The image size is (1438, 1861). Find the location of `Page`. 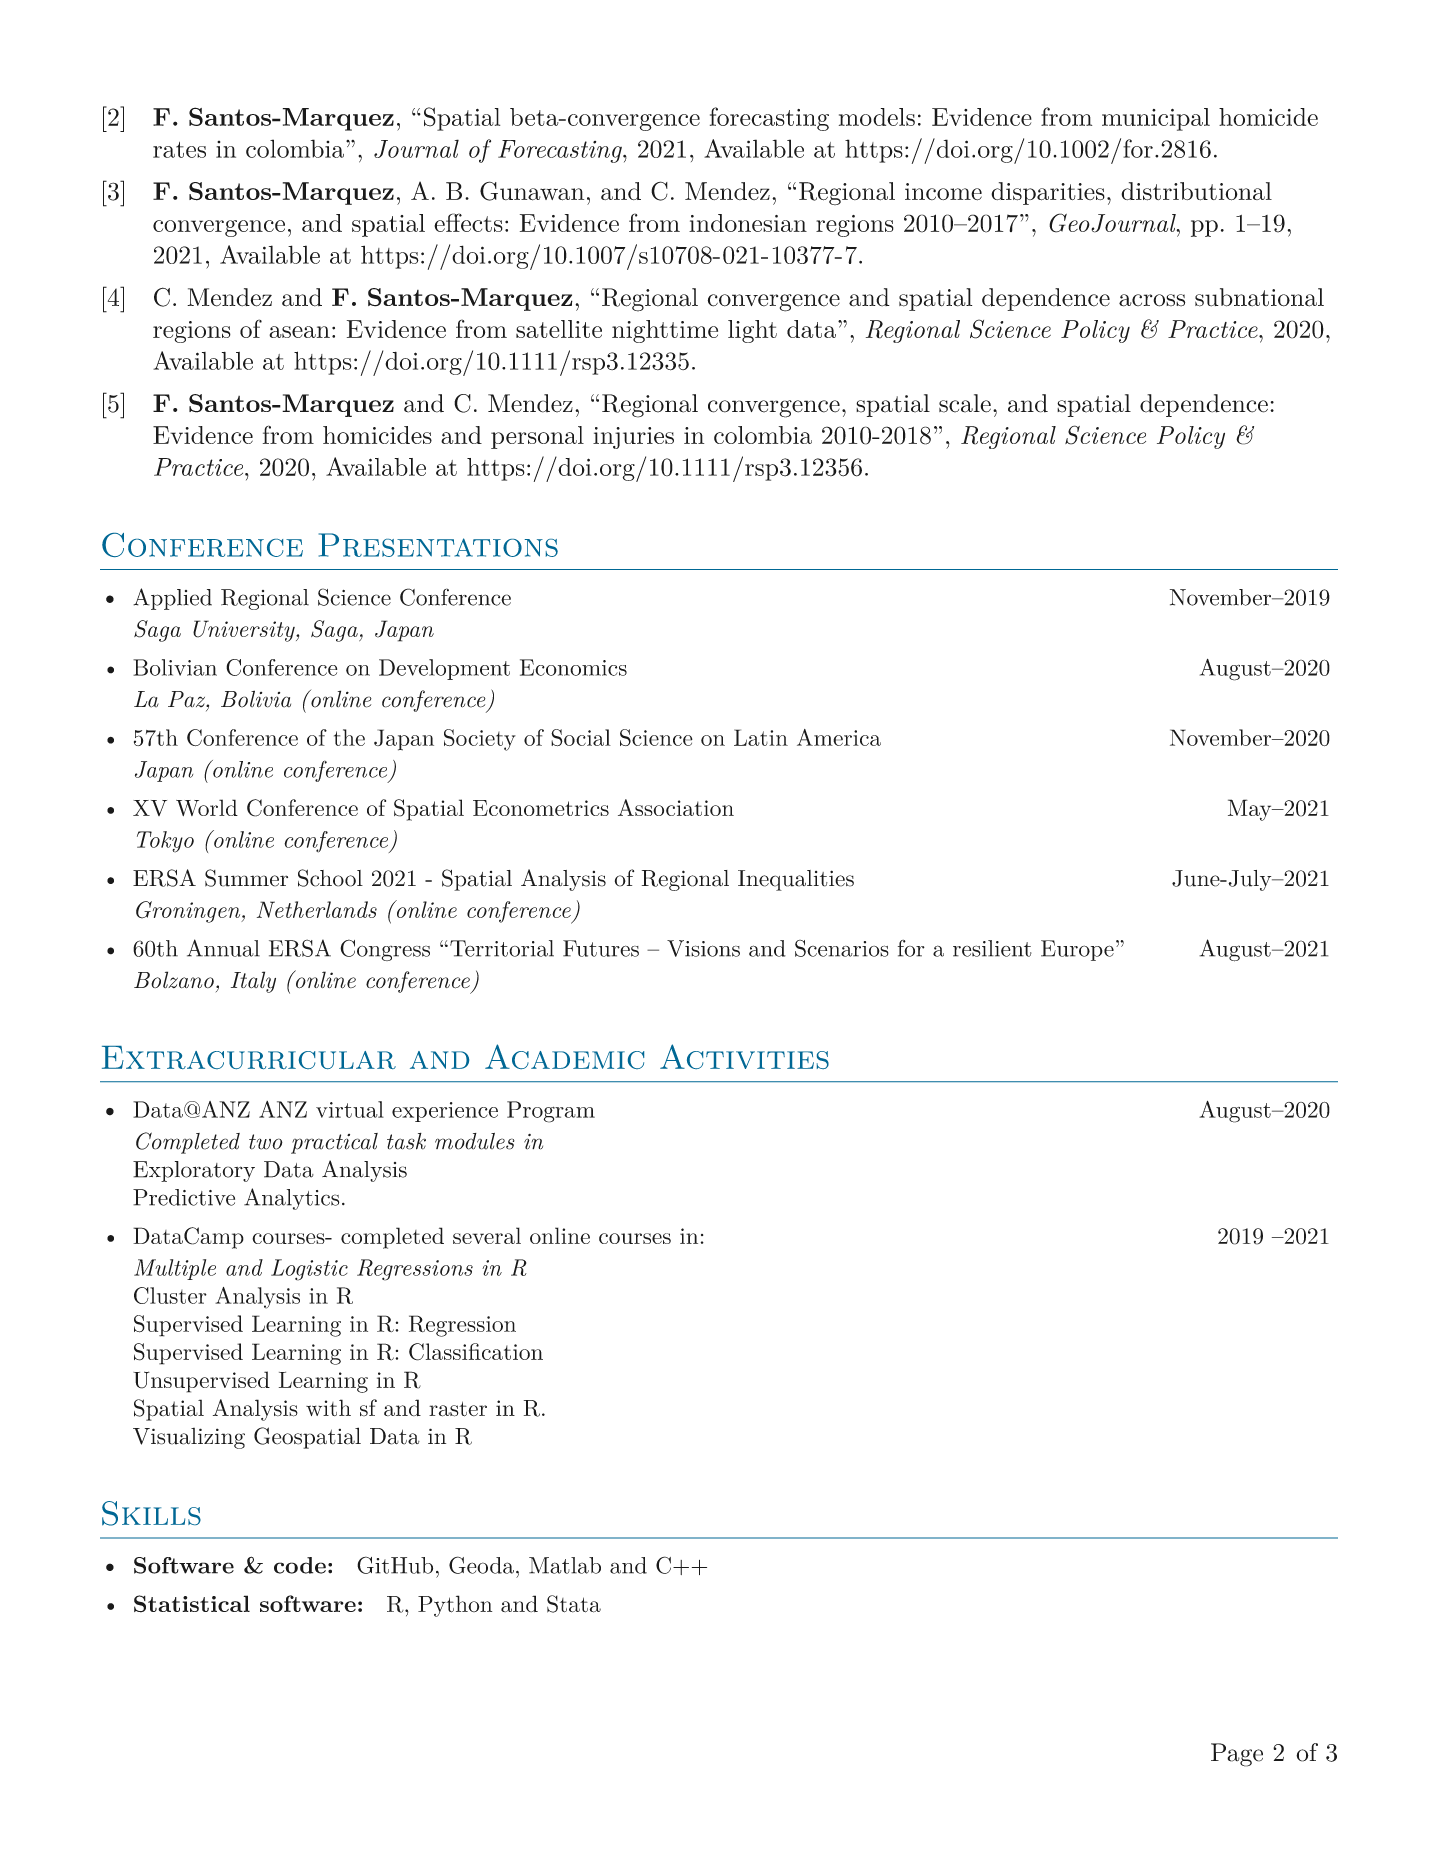

Page is located at coordinates (1237, 1755).
